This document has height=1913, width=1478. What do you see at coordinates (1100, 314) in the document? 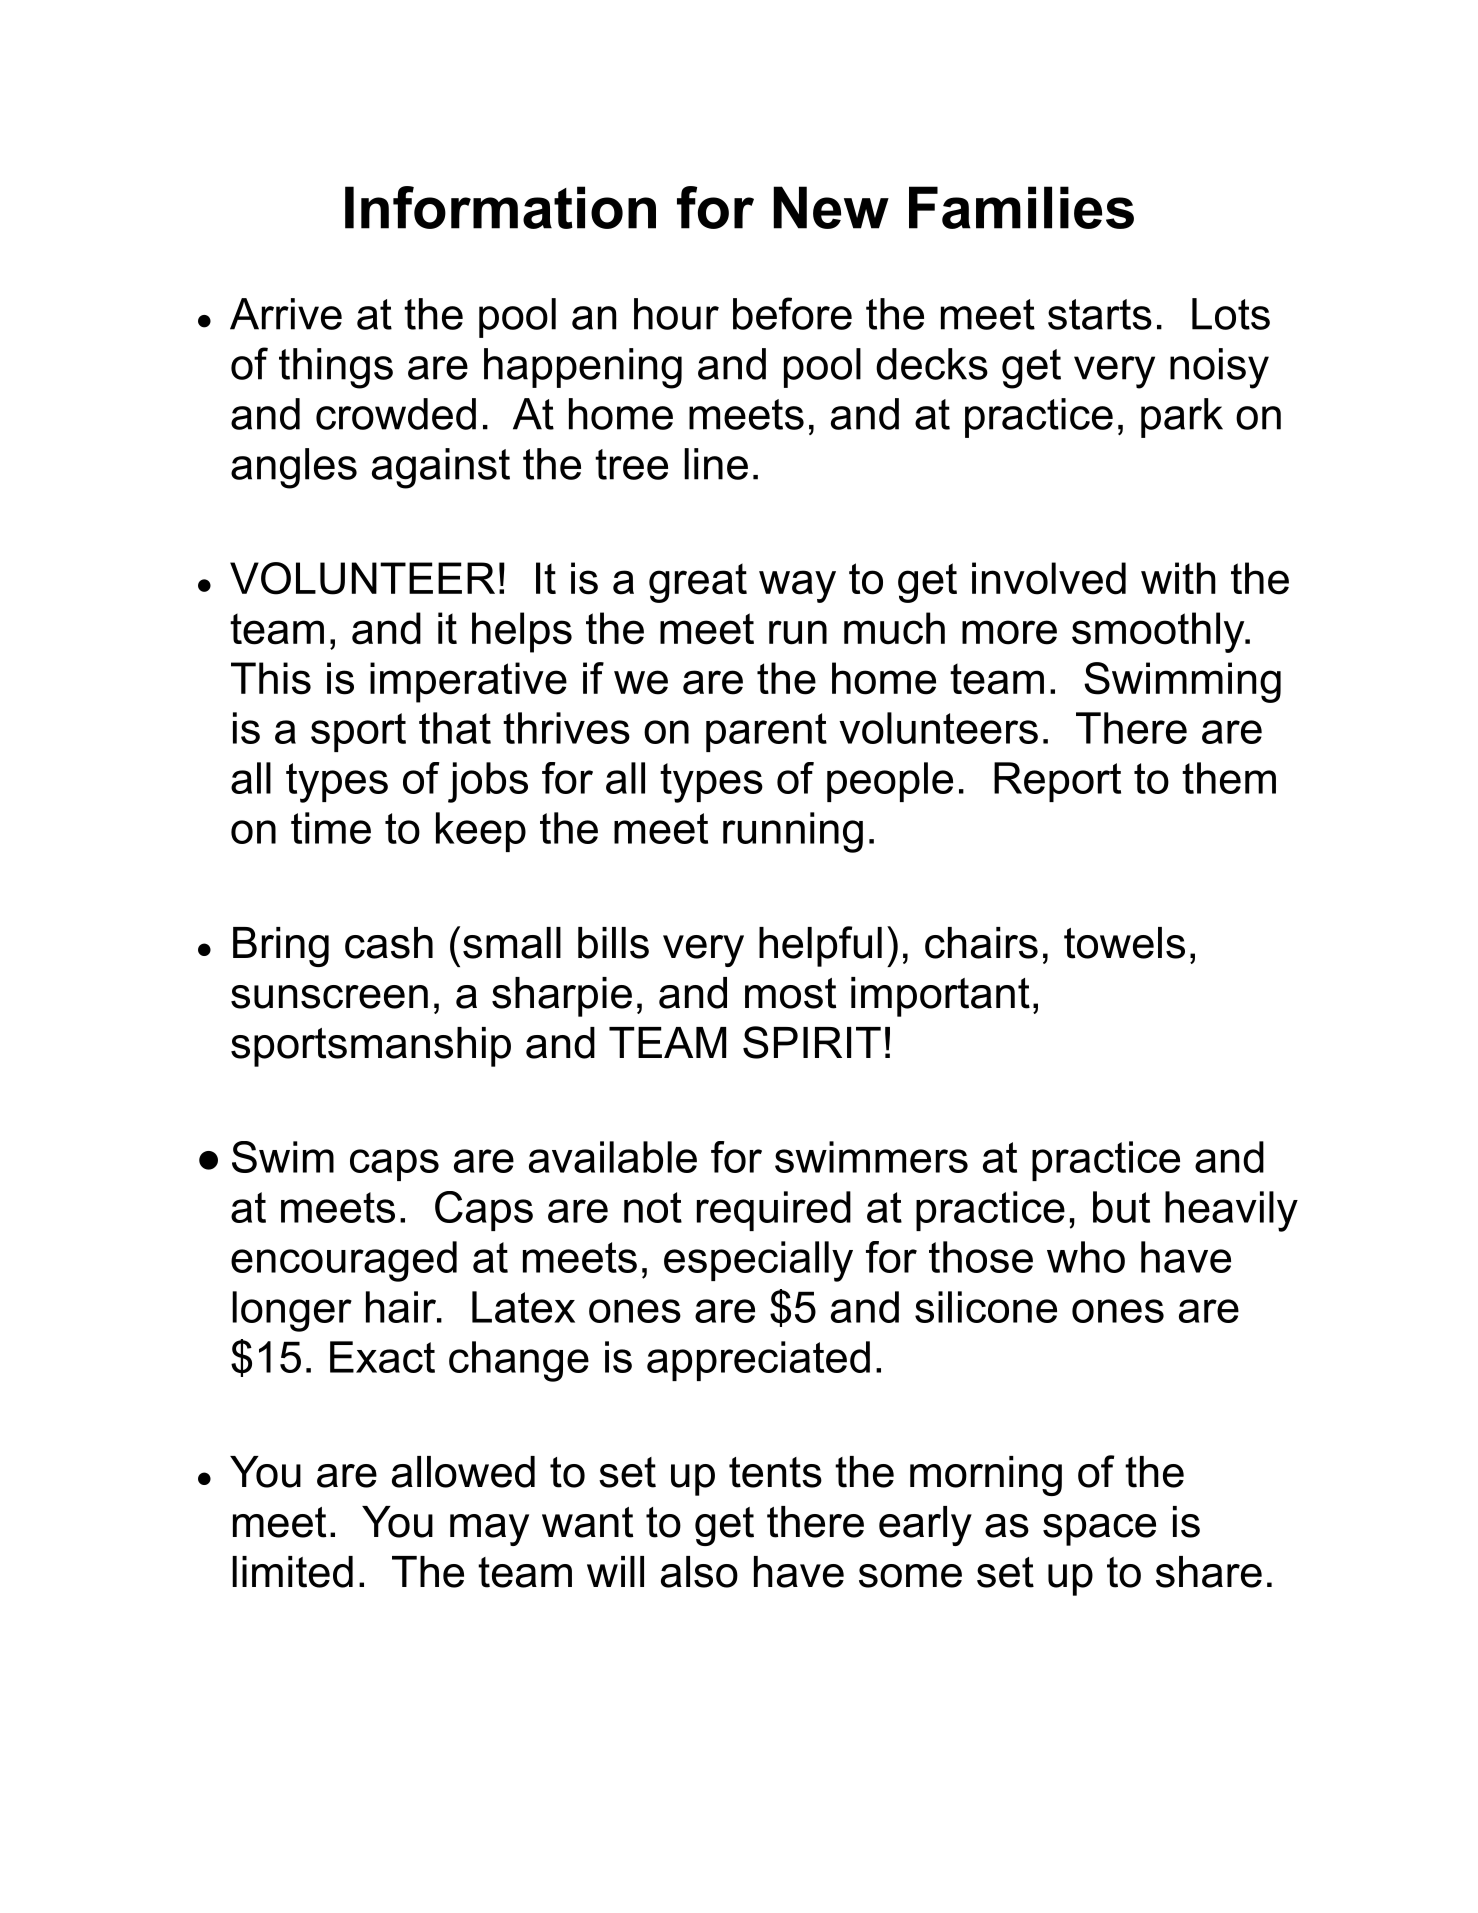
I see `starts` at bounding box center [1100, 314].
